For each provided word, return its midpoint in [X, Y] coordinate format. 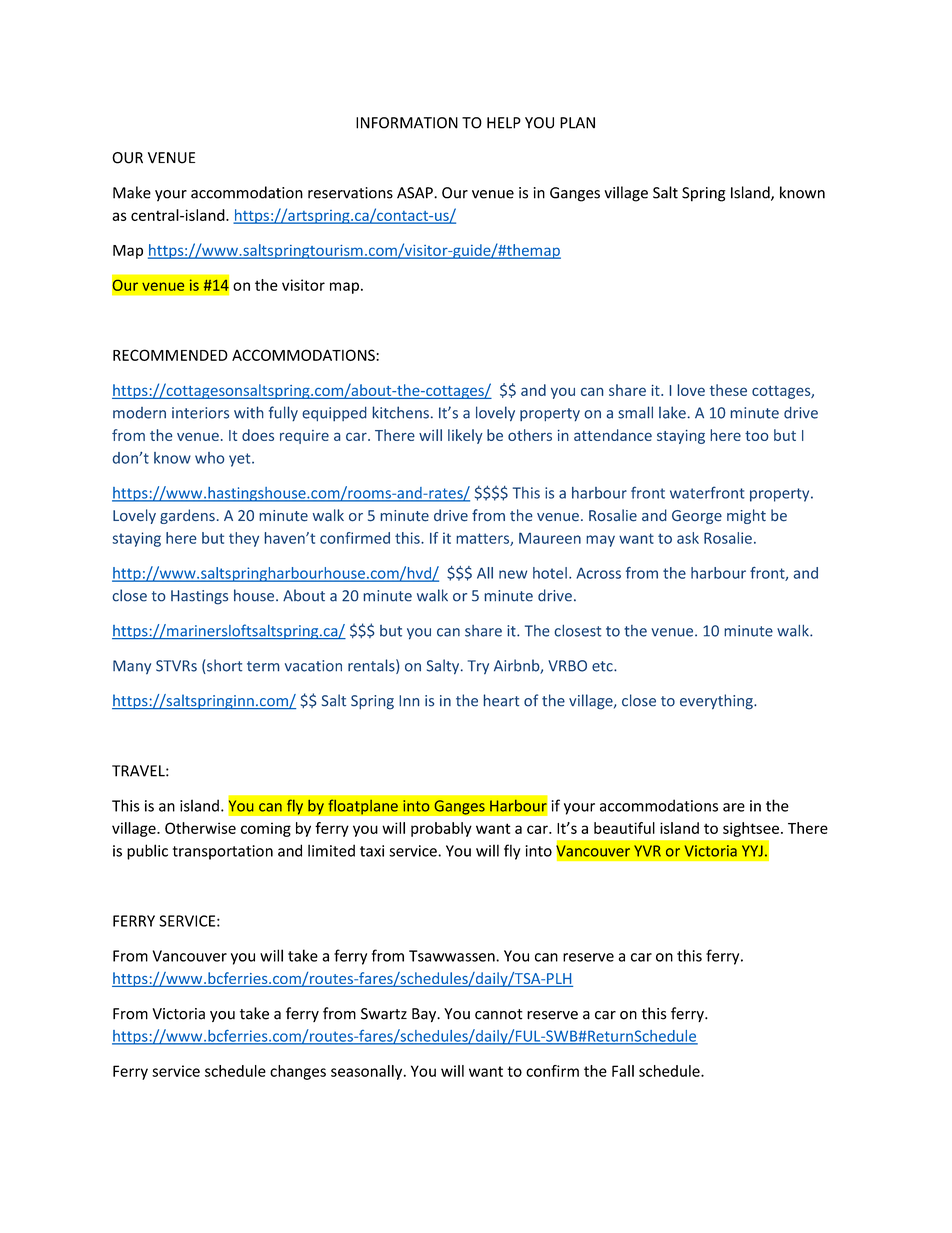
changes [298, 1072]
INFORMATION [407, 123]
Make [132, 192]
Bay [425, 1015]
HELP [504, 123]
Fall [623, 1071]
